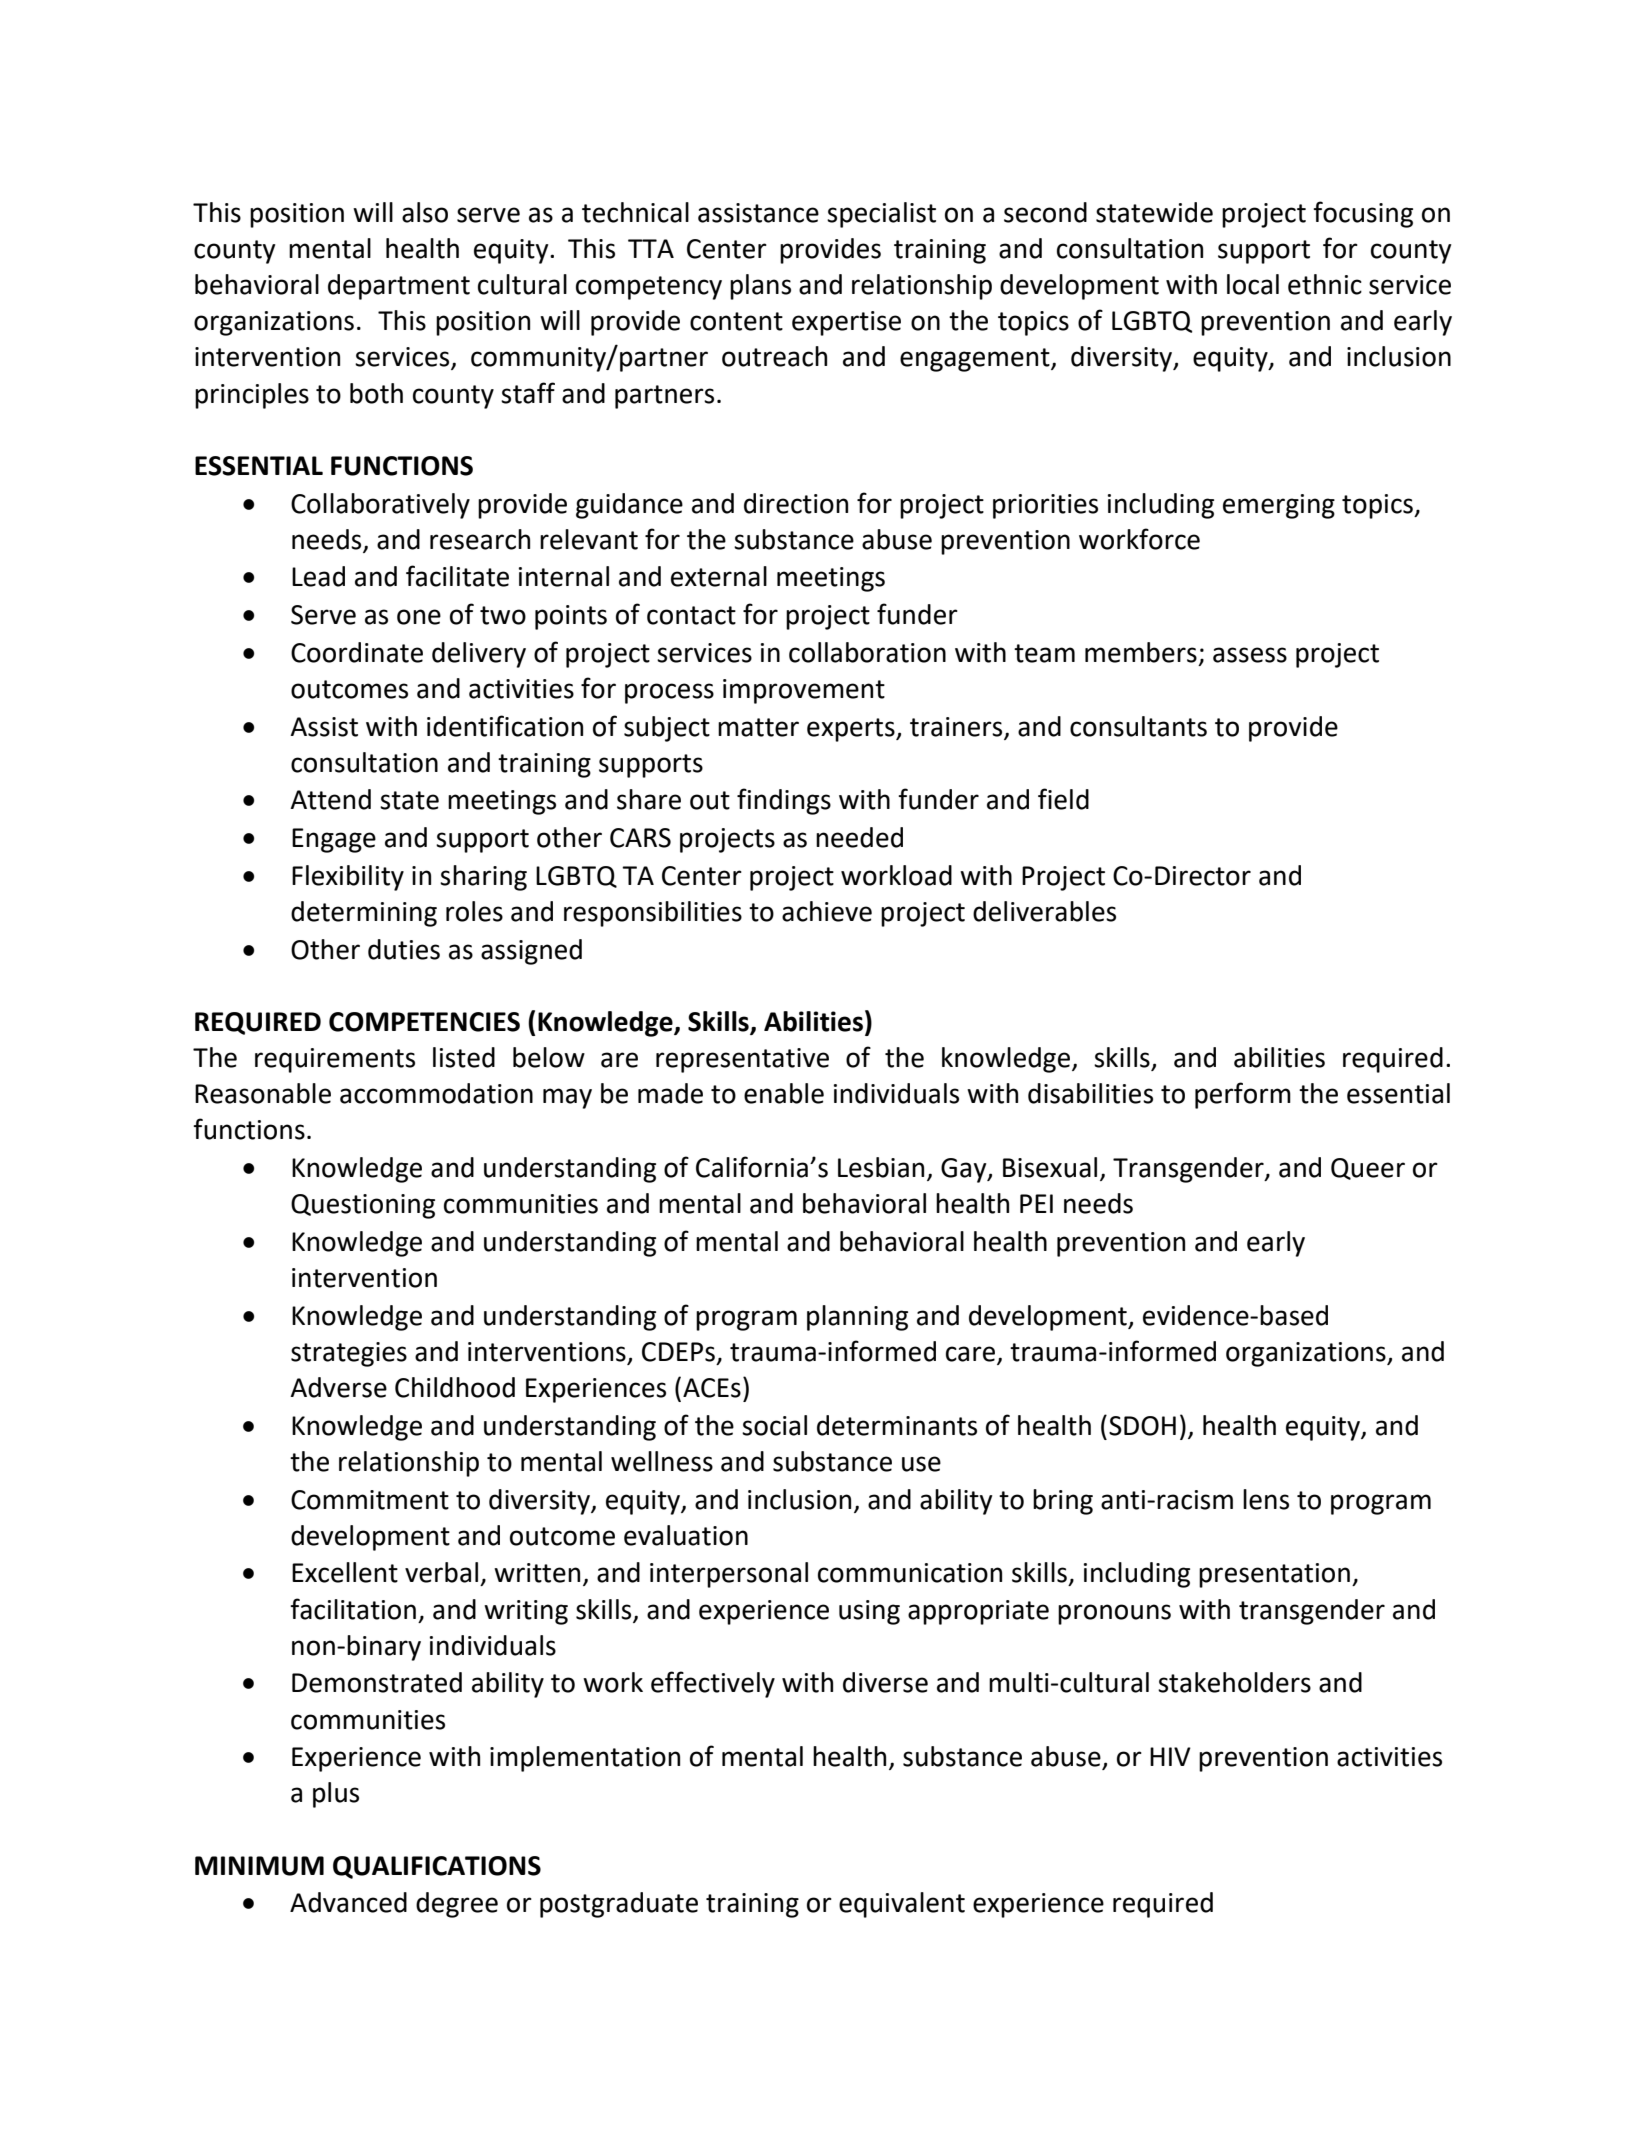  What do you see at coordinates (399, 287) in the screenshot?
I see `department` at bounding box center [399, 287].
